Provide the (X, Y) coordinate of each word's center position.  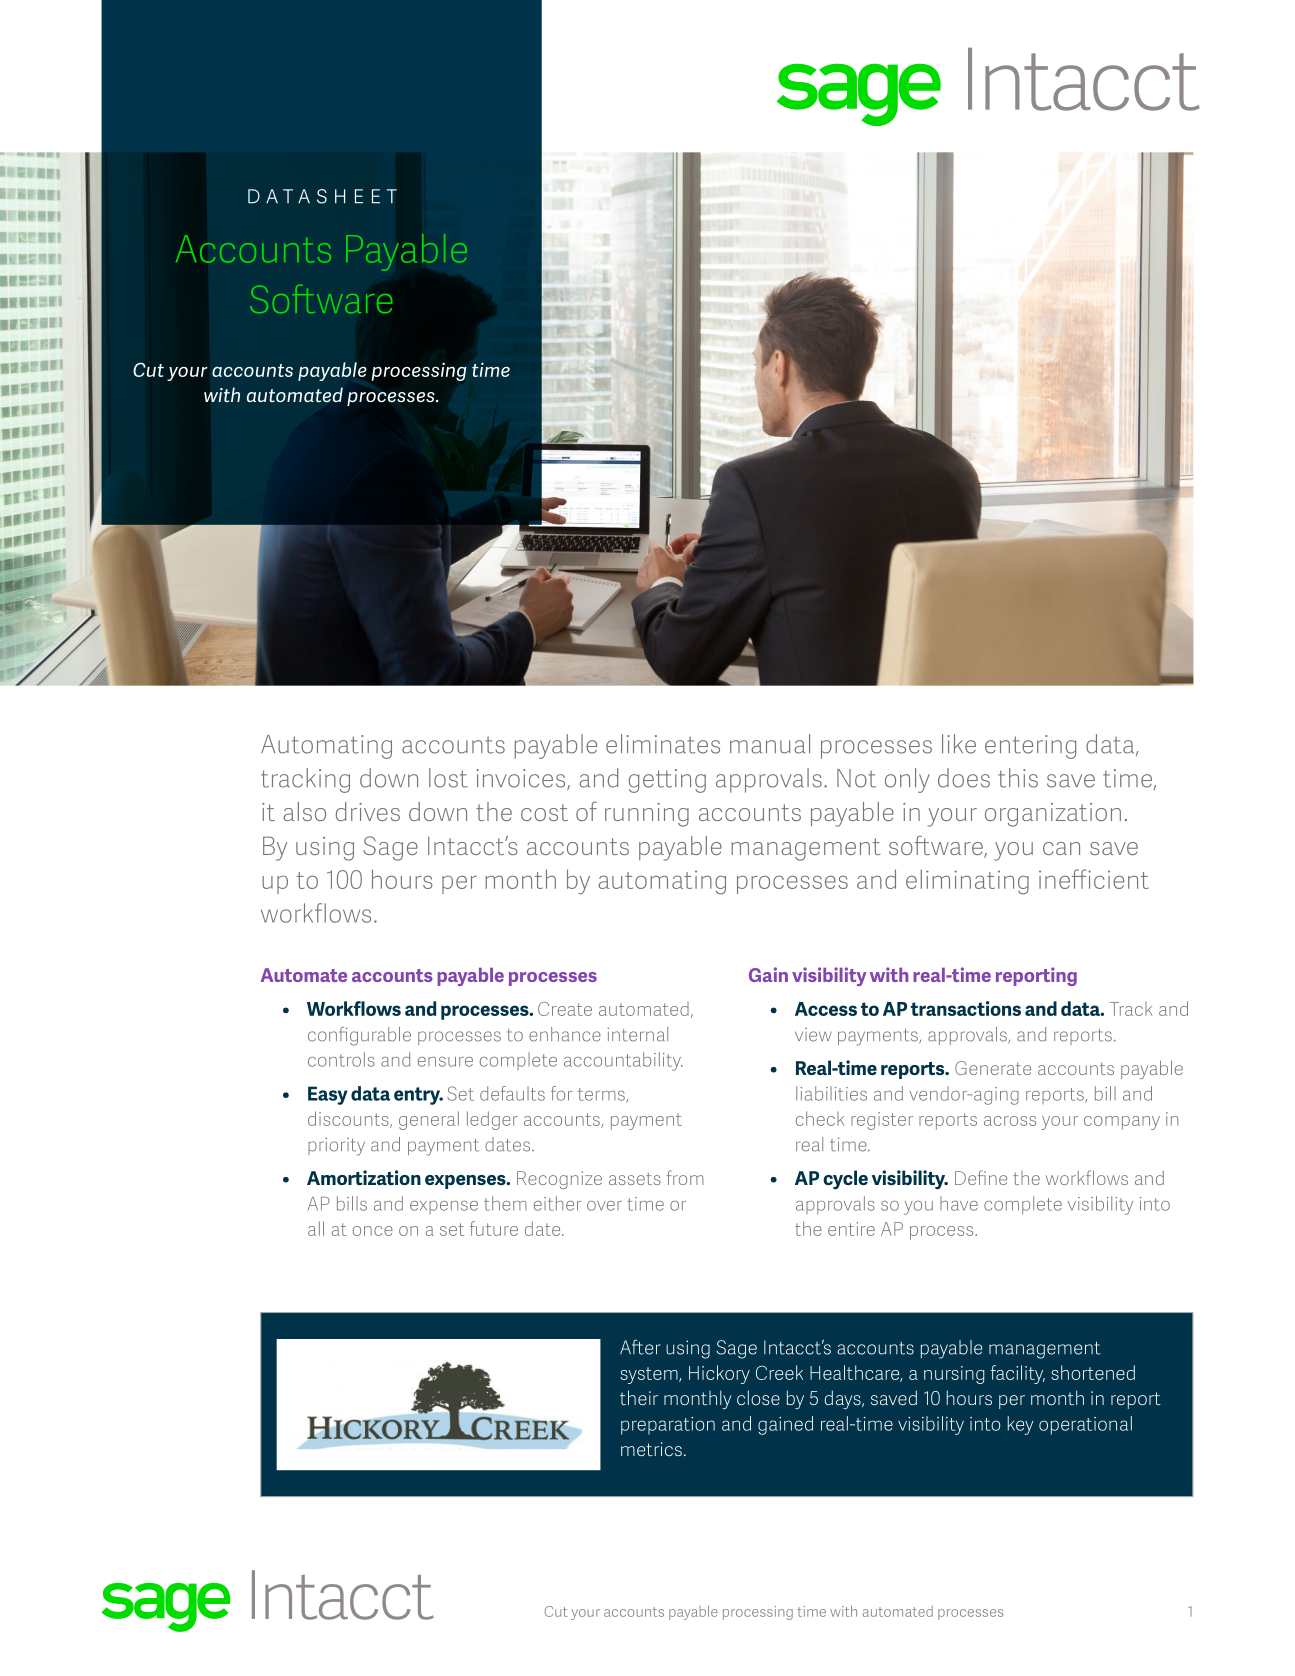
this (1018, 778)
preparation (668, 1426)
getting (667, 781)
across (1010, 1121)
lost (448, 778)
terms (602, 1095)
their (639, 1397)
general (429, 1120)
